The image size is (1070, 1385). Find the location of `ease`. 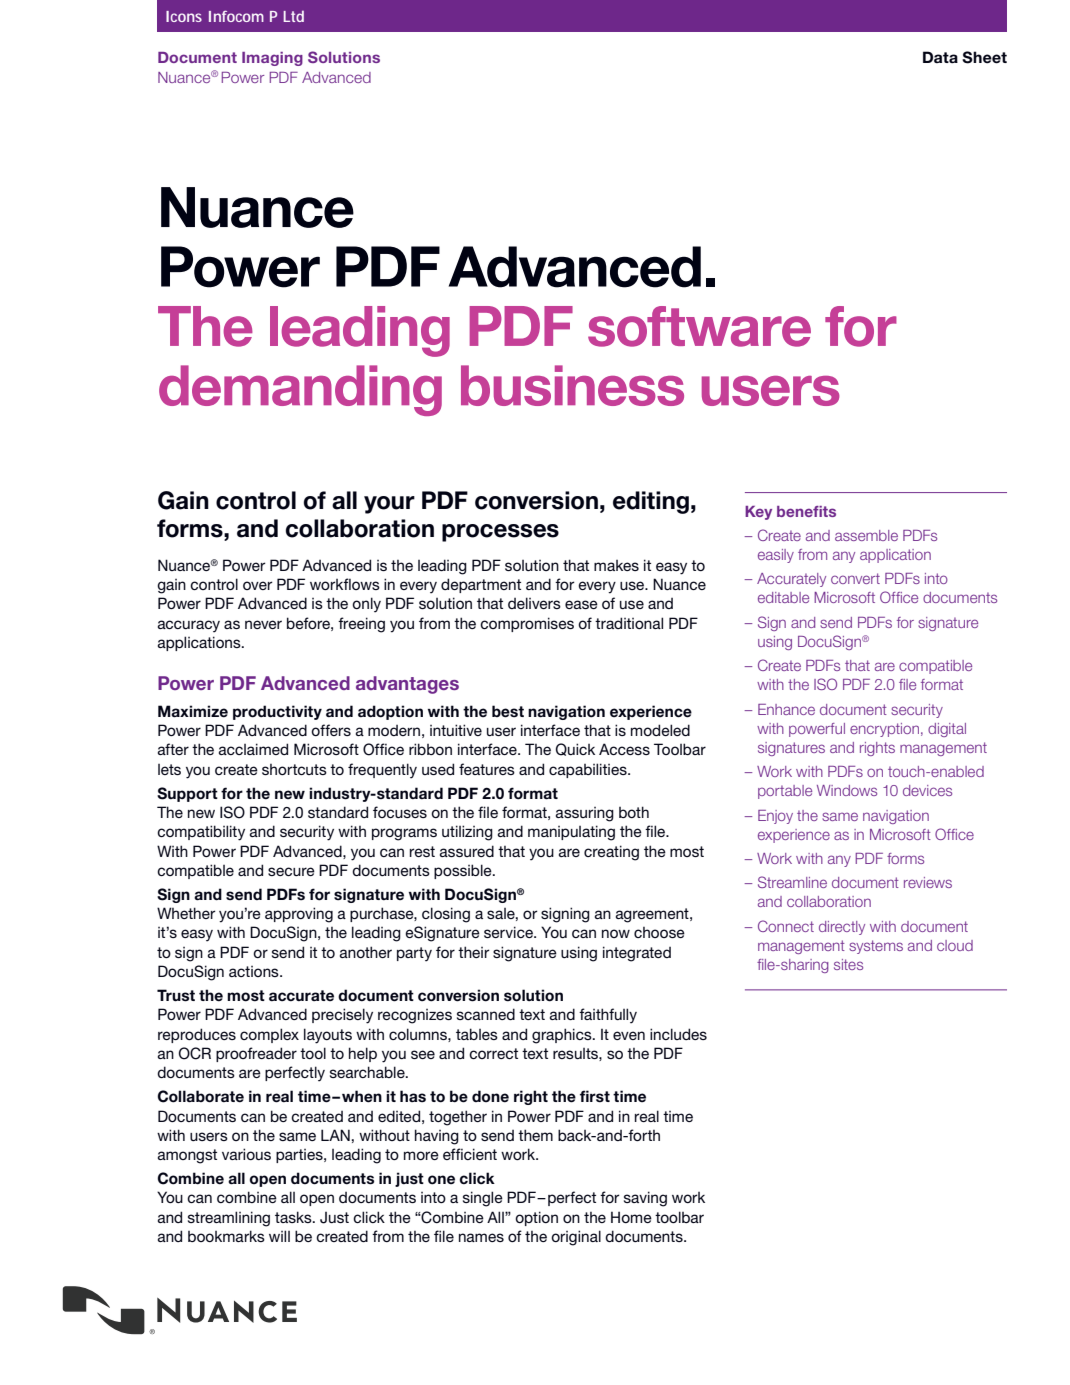

ease is located at coordinates (581, 604).
